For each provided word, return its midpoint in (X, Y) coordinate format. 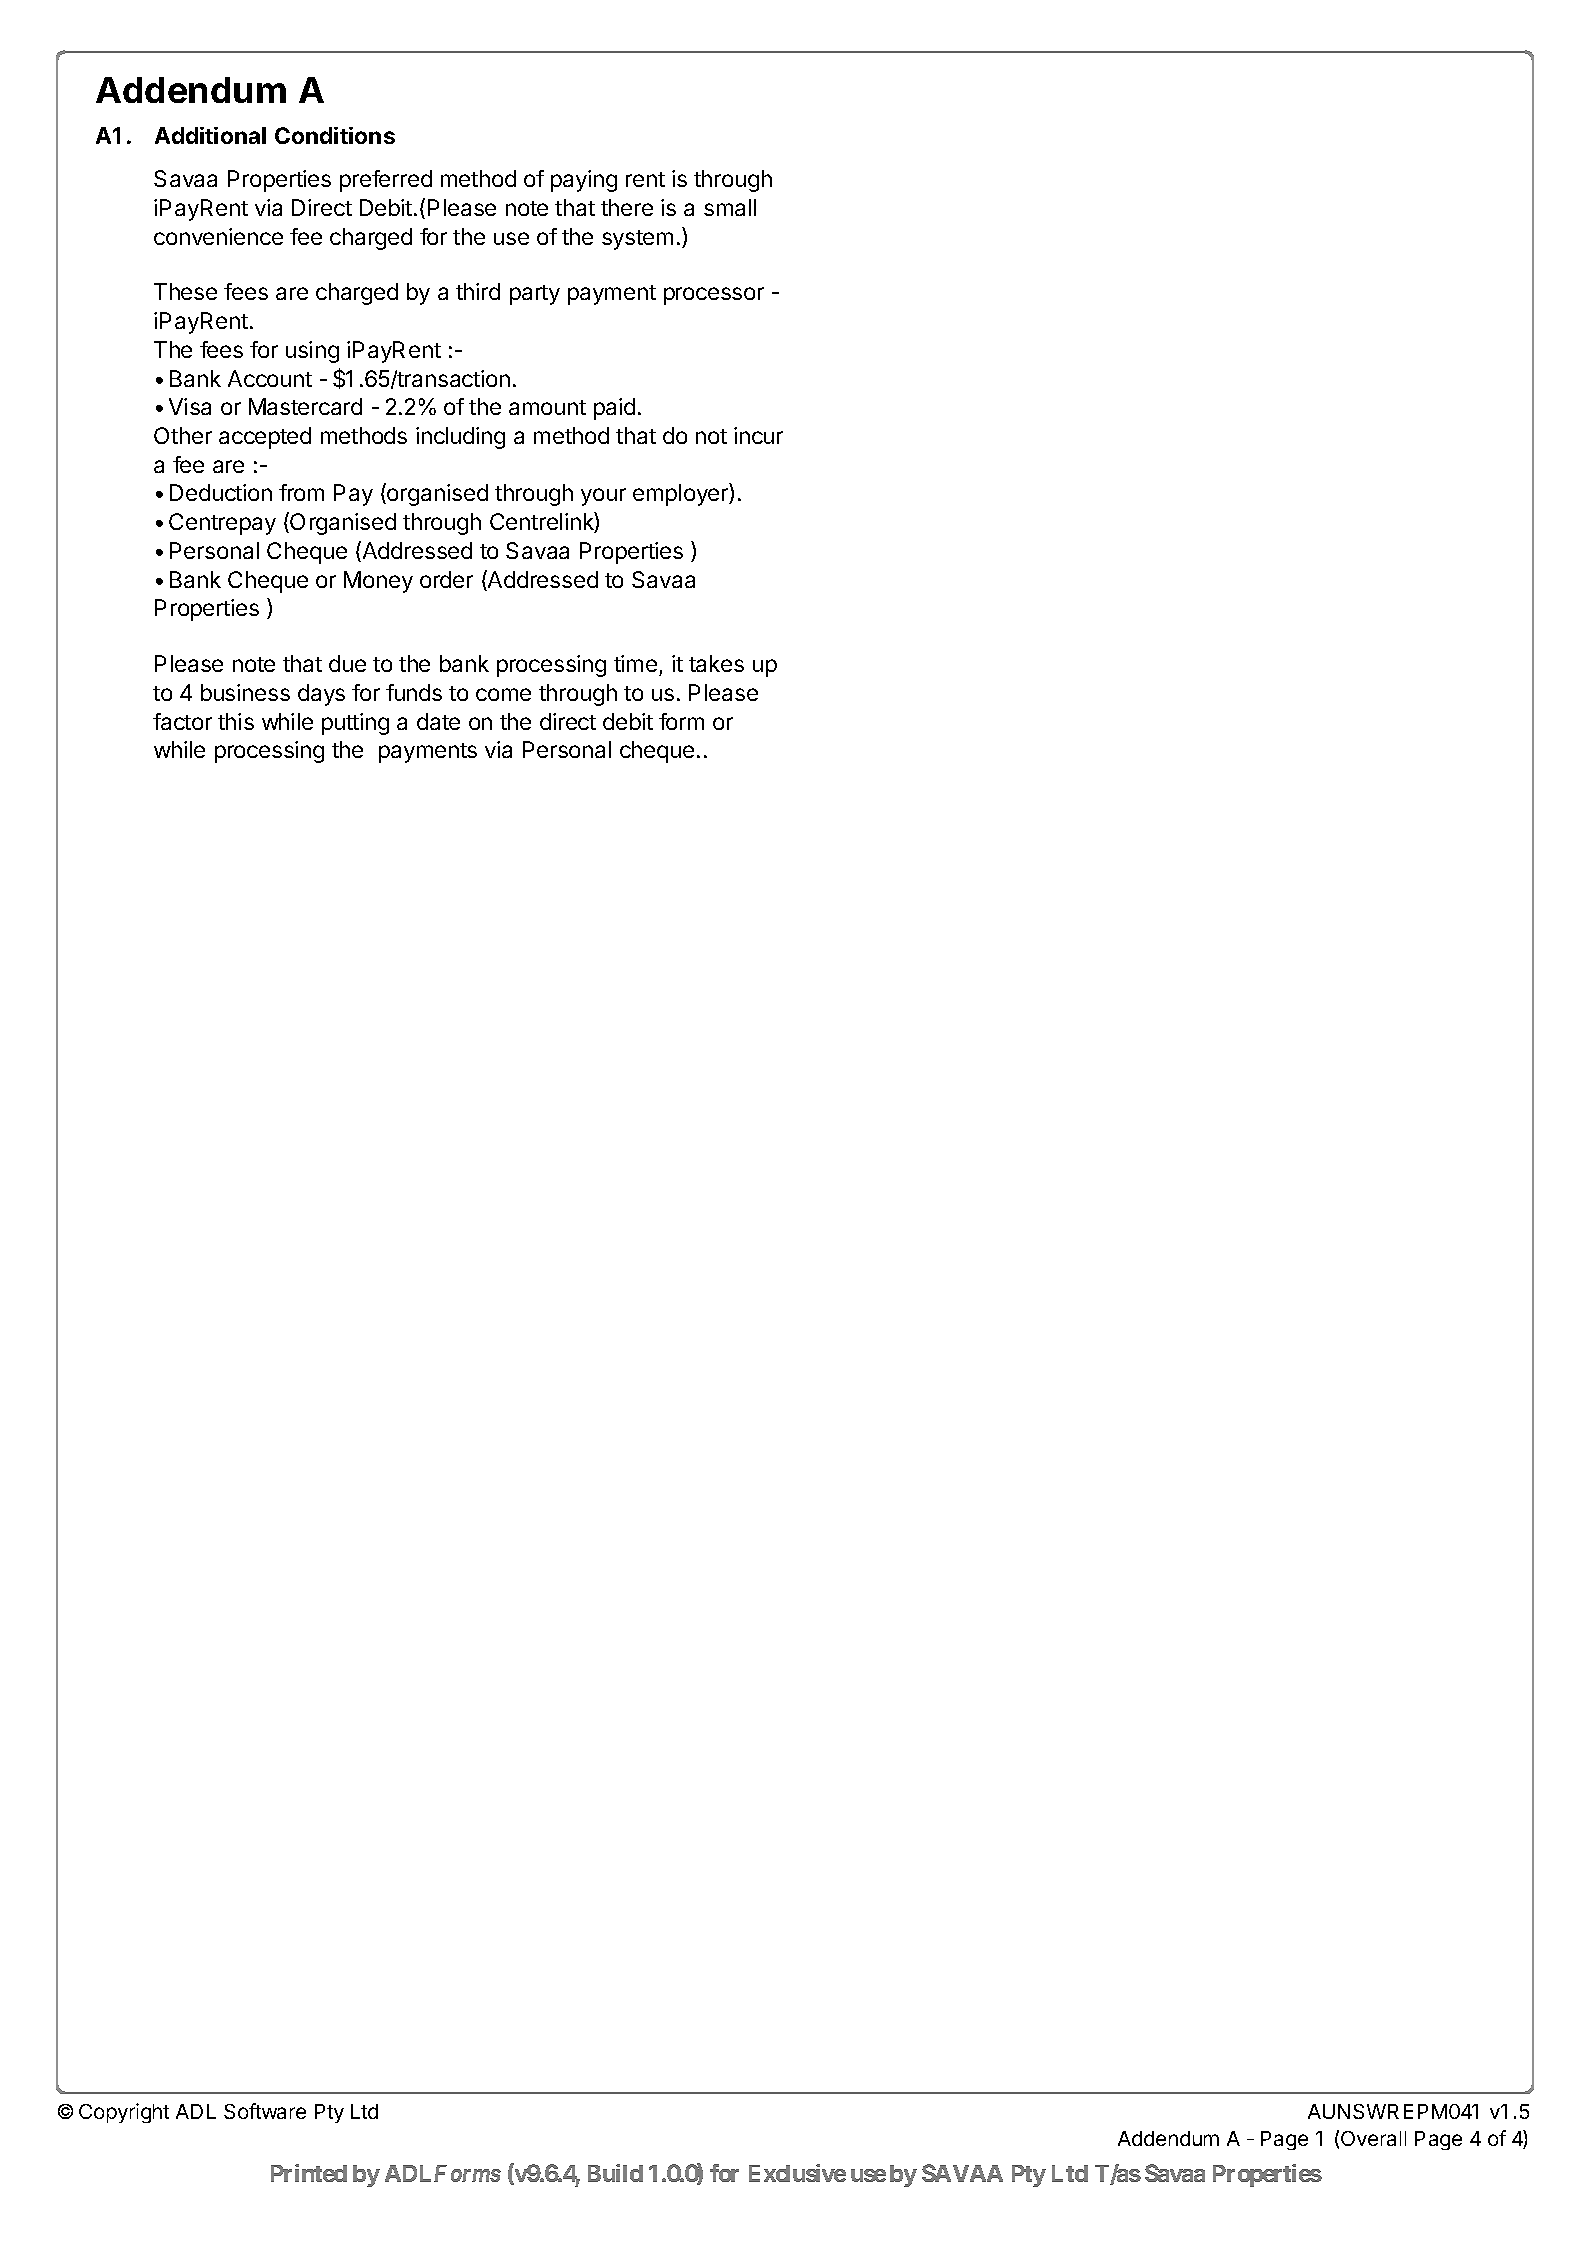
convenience (218, 236)
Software (265, 2111)
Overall (1373, 2138)
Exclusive (797, 2173)
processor (714, 296)
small (730, 207)
